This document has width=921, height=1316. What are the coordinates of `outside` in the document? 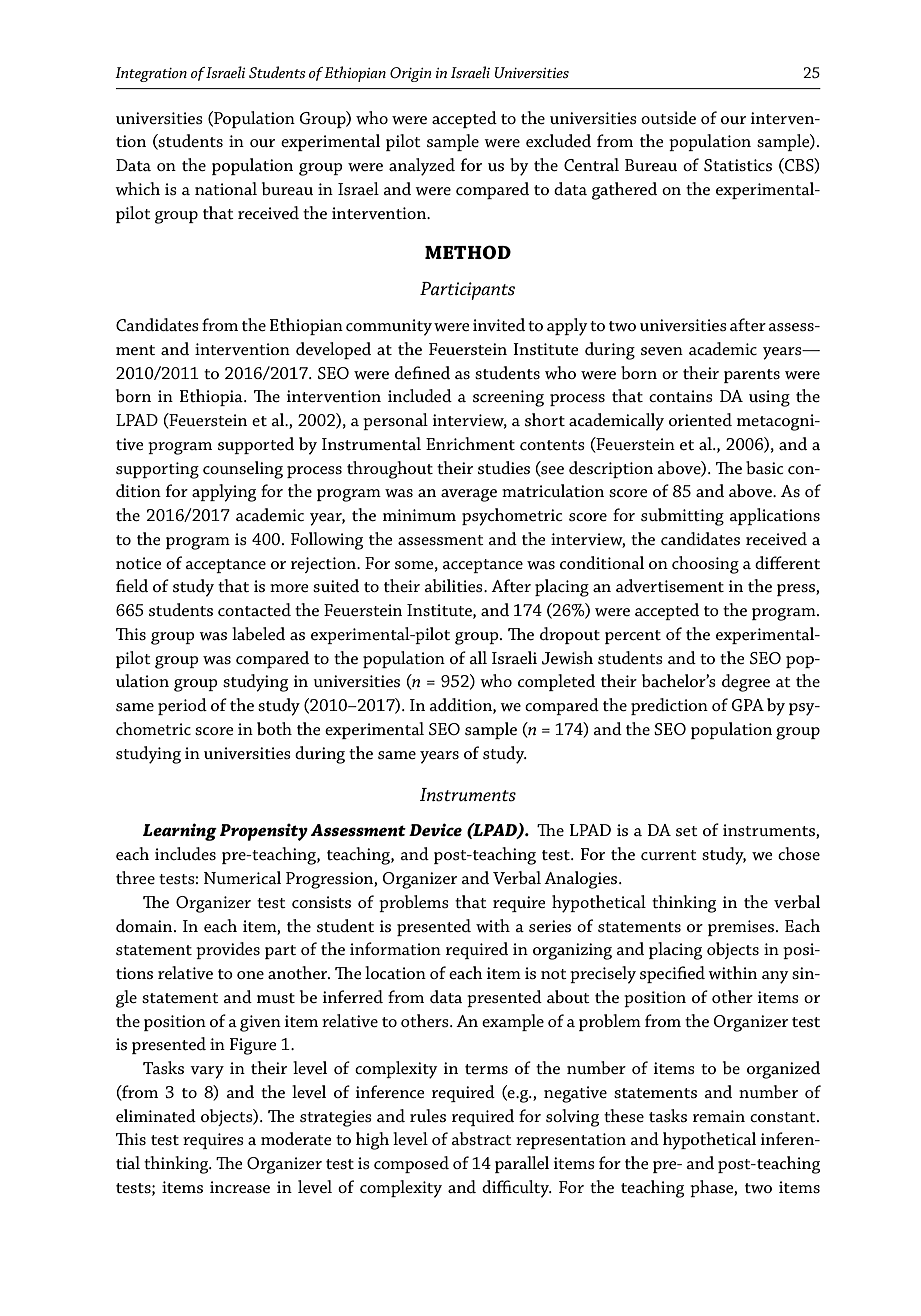 It's located at (668, 117).
